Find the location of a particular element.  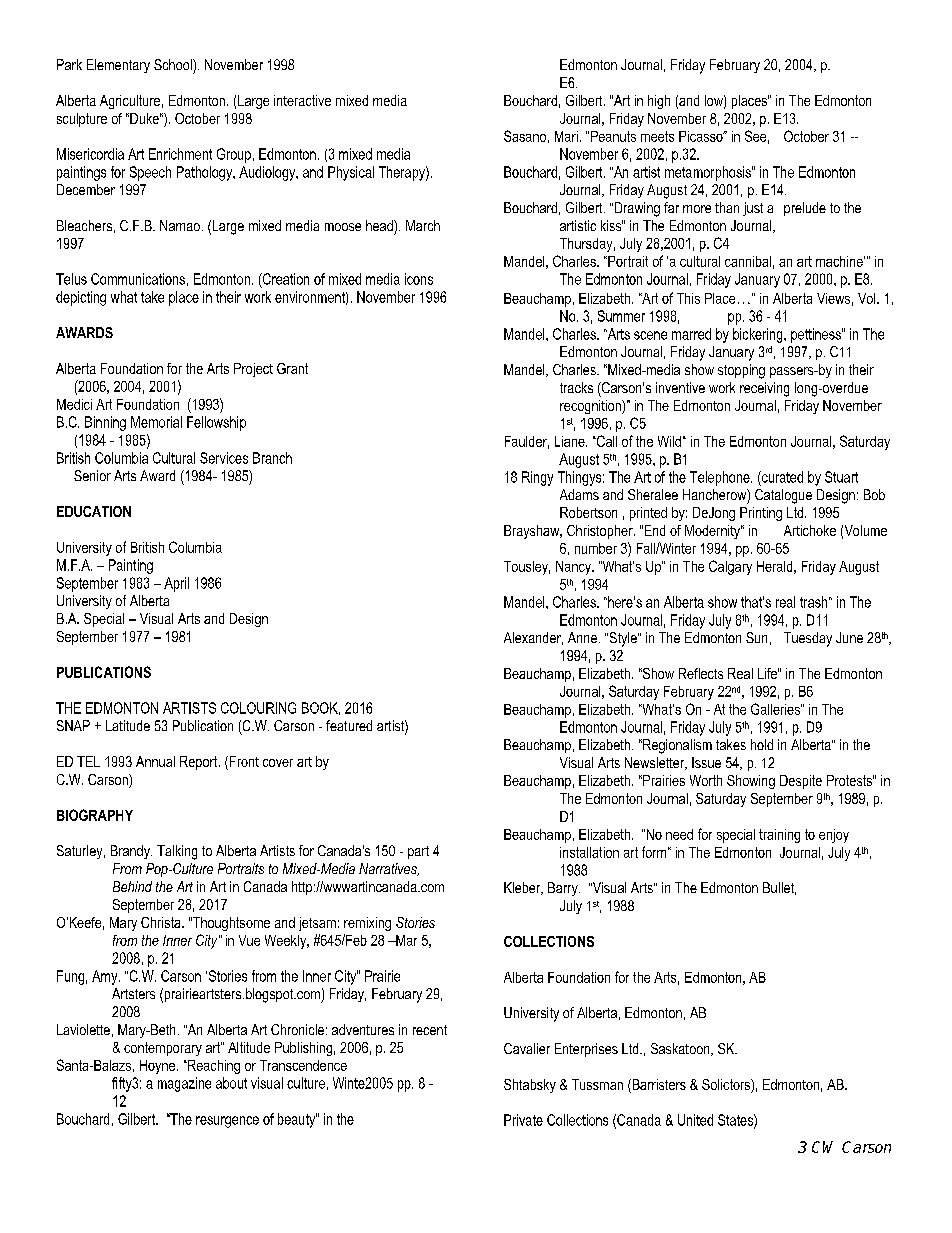

Project is located at coordinates (253, 370).
